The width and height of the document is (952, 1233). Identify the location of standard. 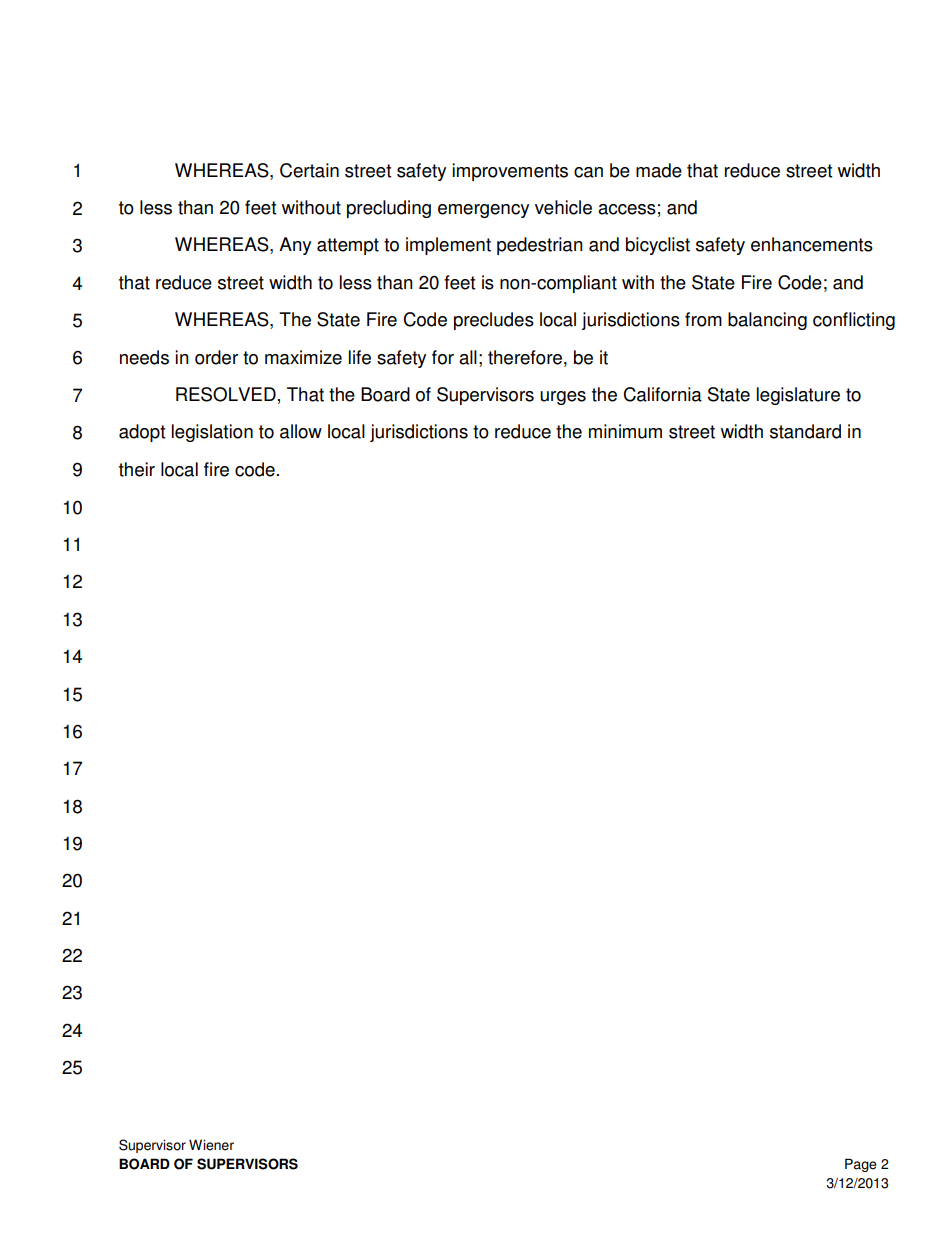
(805, 431).
